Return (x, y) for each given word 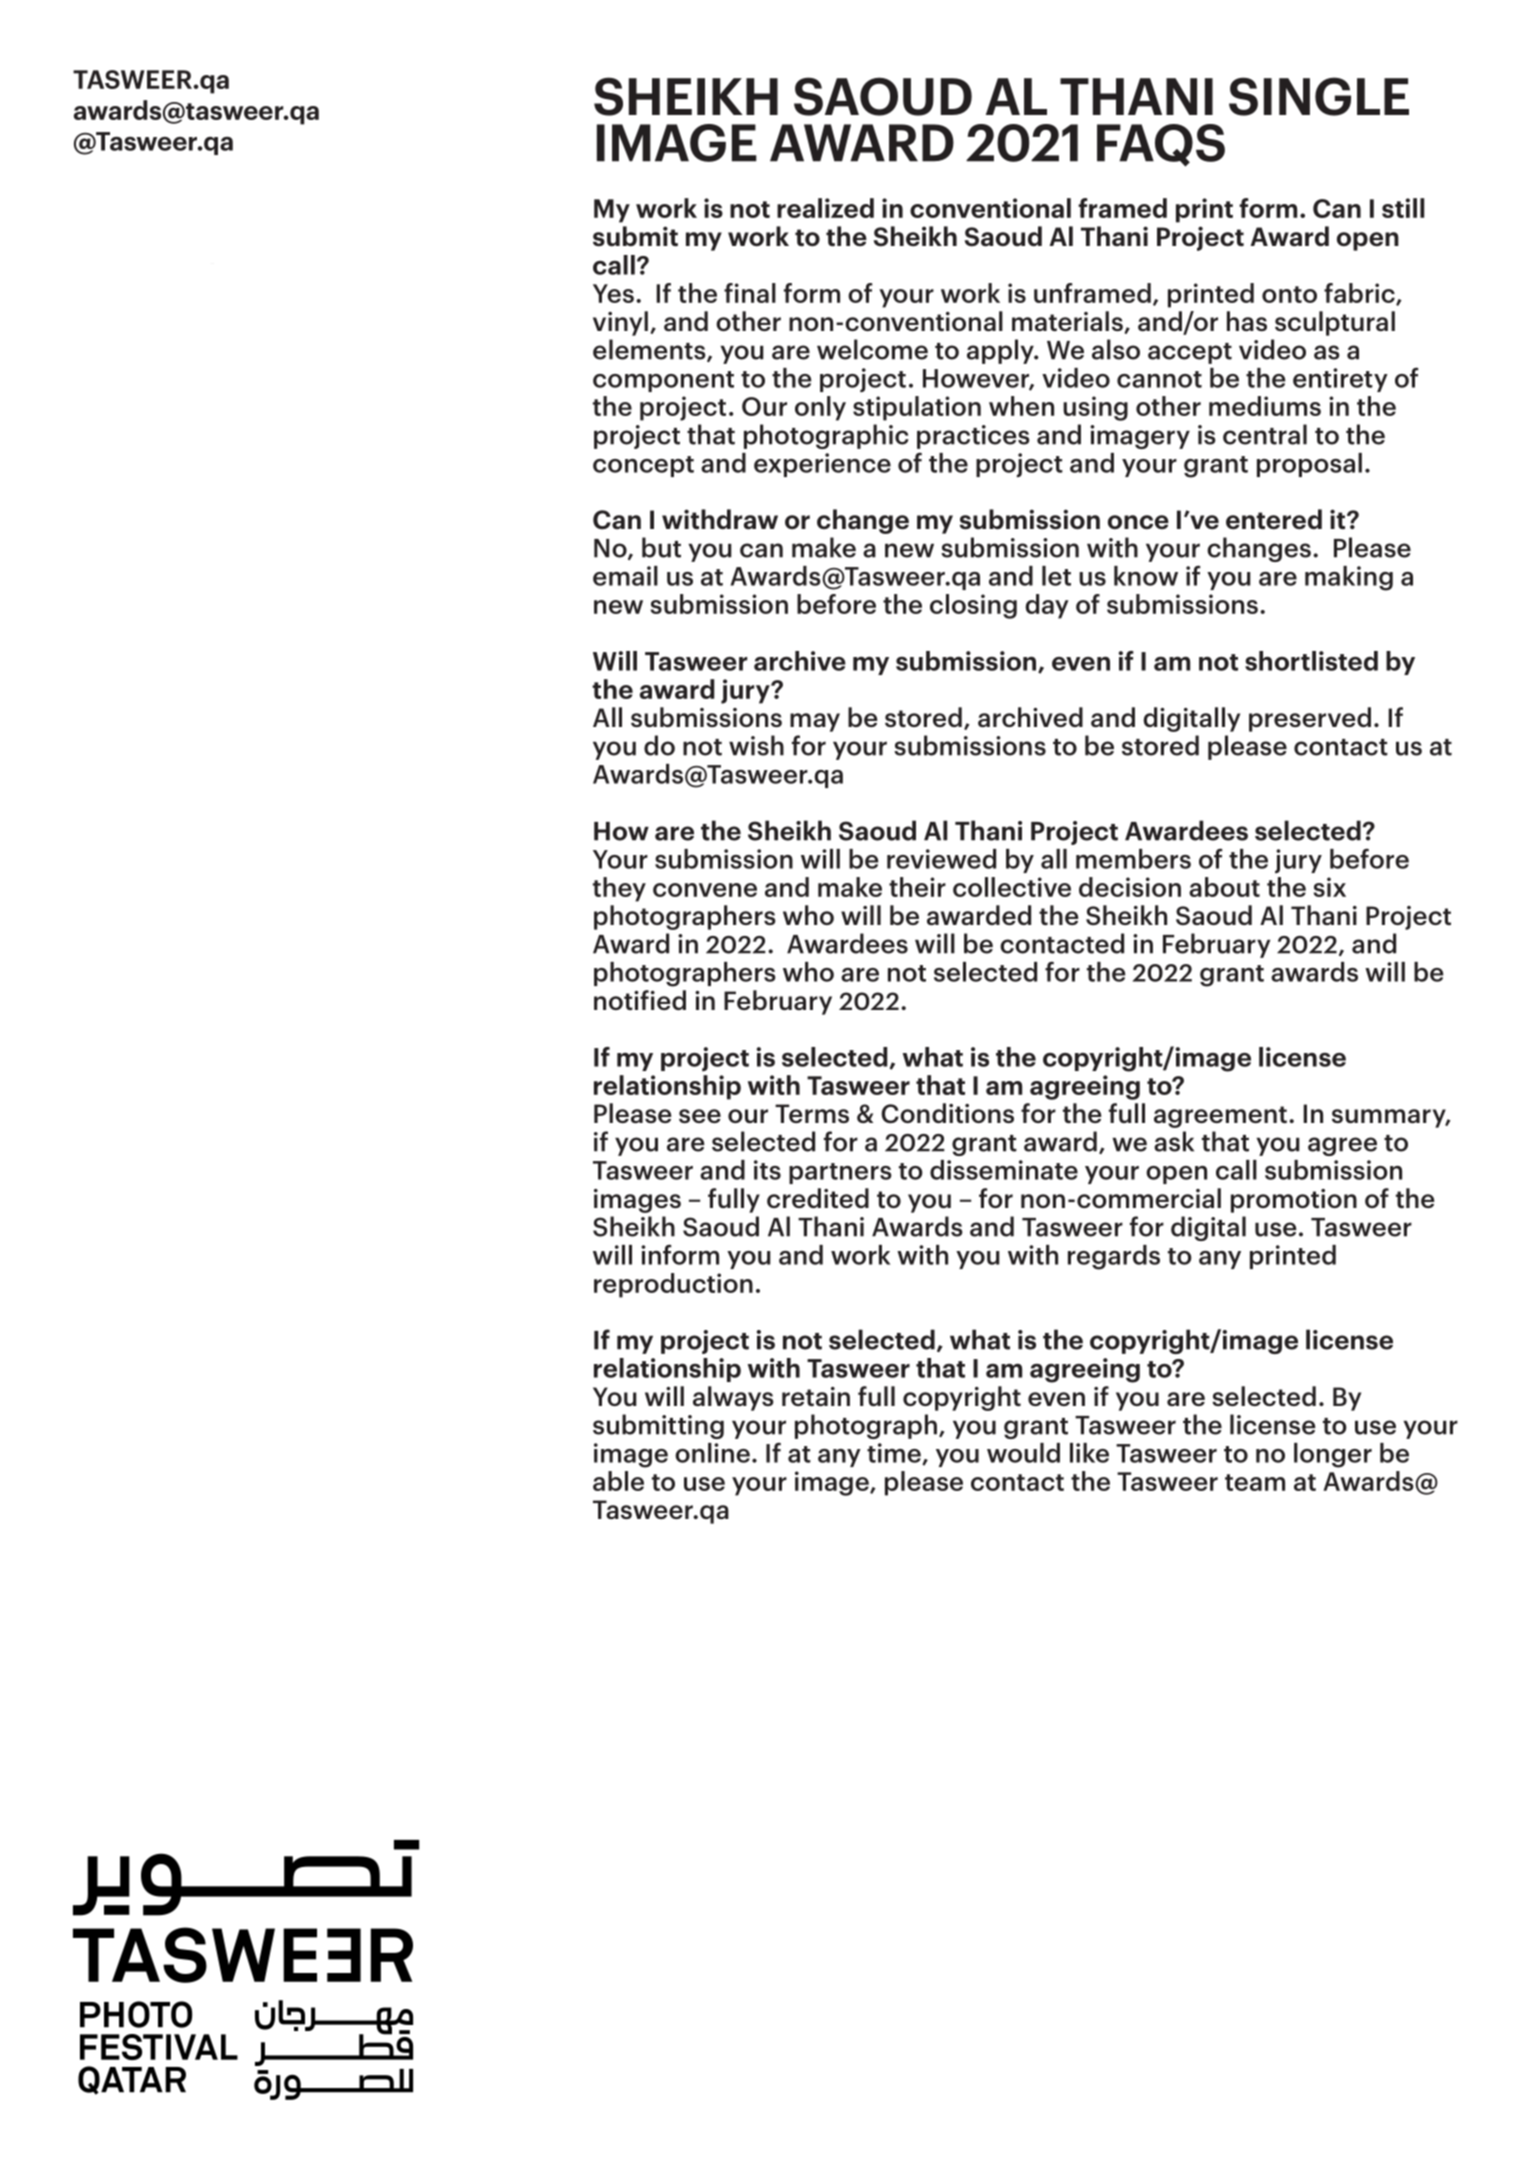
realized (825, 208)
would (1023, 1453)
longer (1333, 1455)
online (712, 1453)
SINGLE (1319, 96)
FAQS (1161, 145)
